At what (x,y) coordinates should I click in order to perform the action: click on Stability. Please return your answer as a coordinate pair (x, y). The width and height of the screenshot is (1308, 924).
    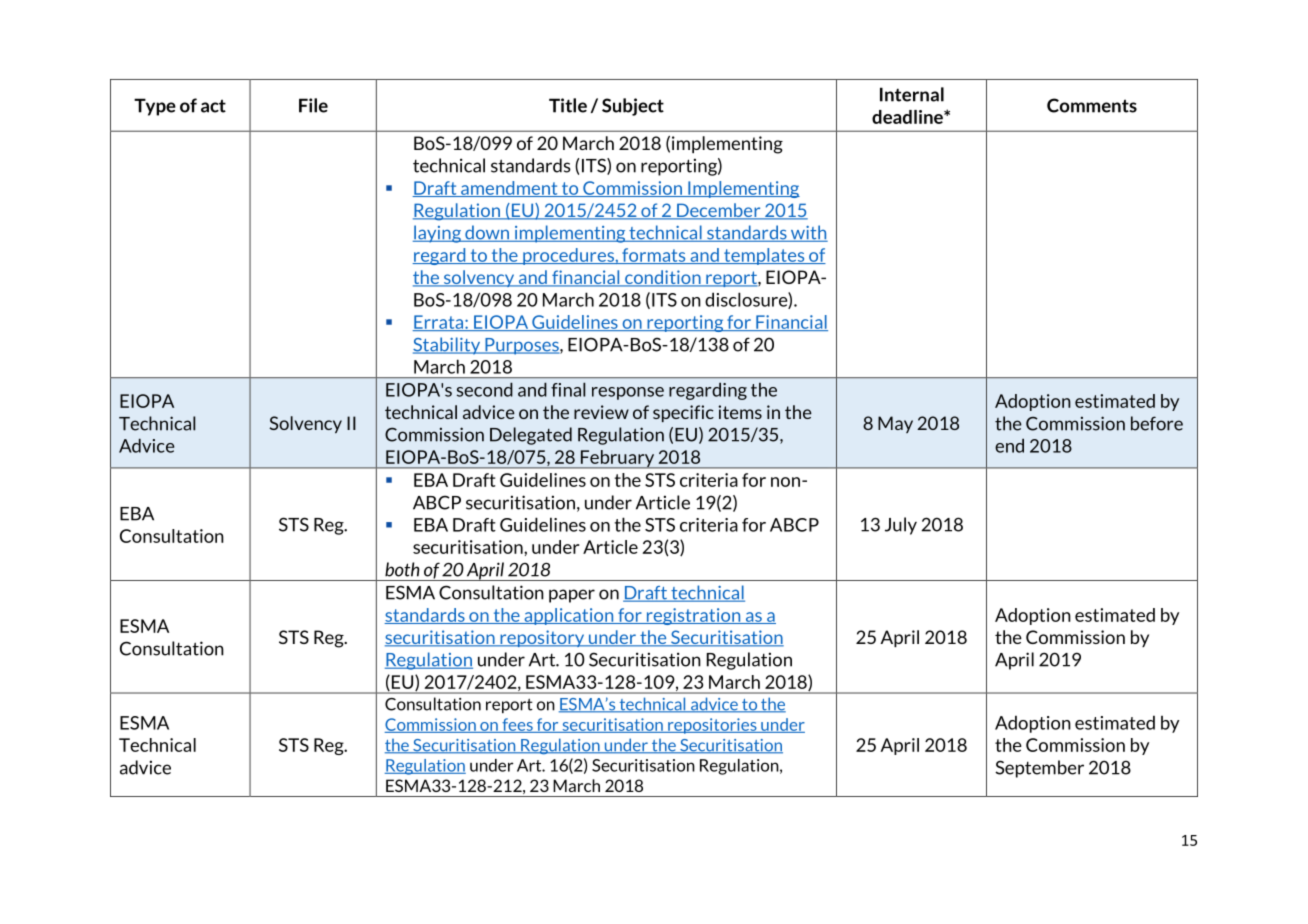
    Looking at the image, I should click on (448, 346).
